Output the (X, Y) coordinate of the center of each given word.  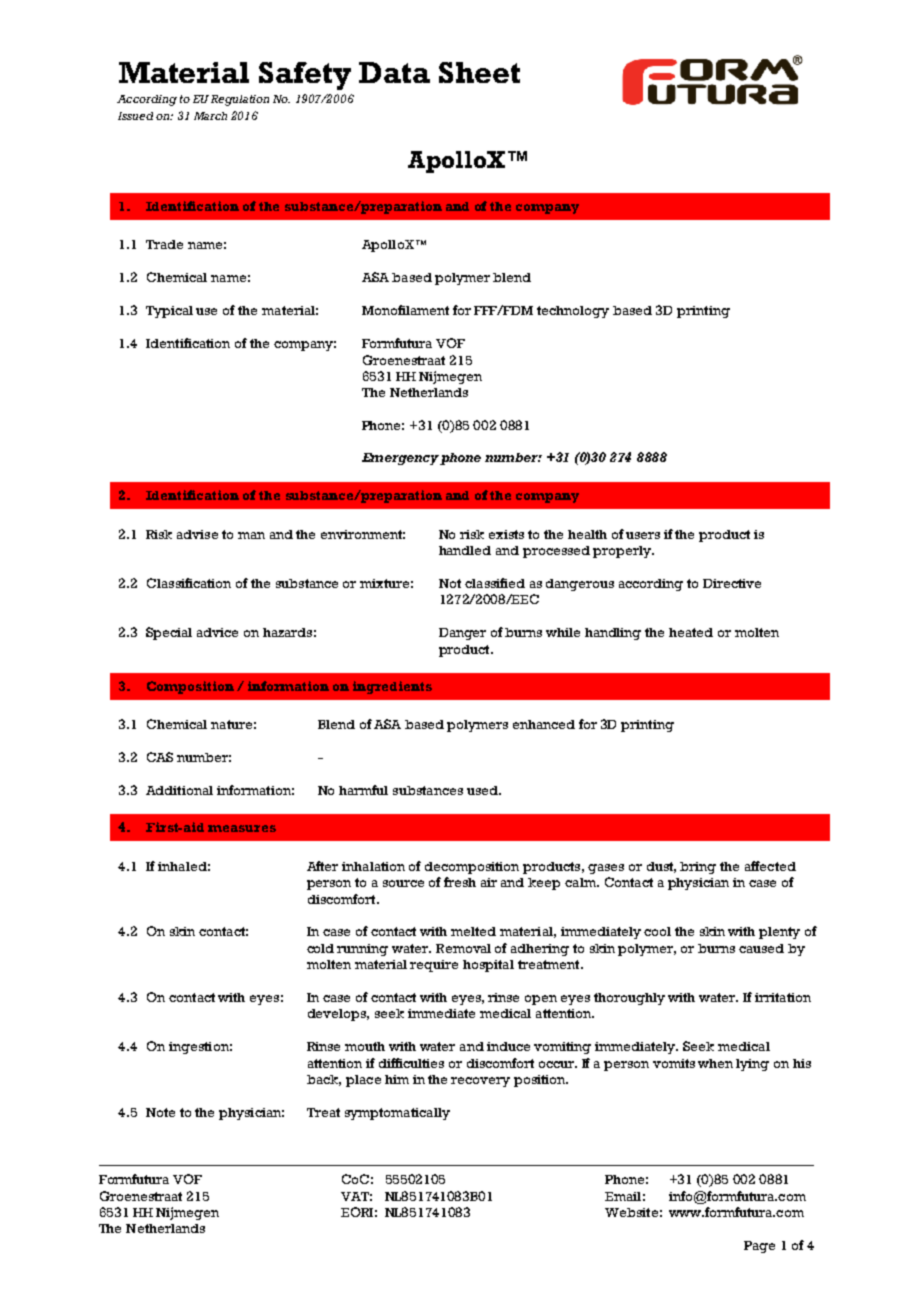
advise (197, 534)
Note (160, 1112)
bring (698, 868)
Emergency (400, 459)
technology (573, 312)
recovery (480, 1082)
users (643, 535)
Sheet (479, 72)
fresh (460, 882)
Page (759, 1247)
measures (242, 828)
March (210, 116)
